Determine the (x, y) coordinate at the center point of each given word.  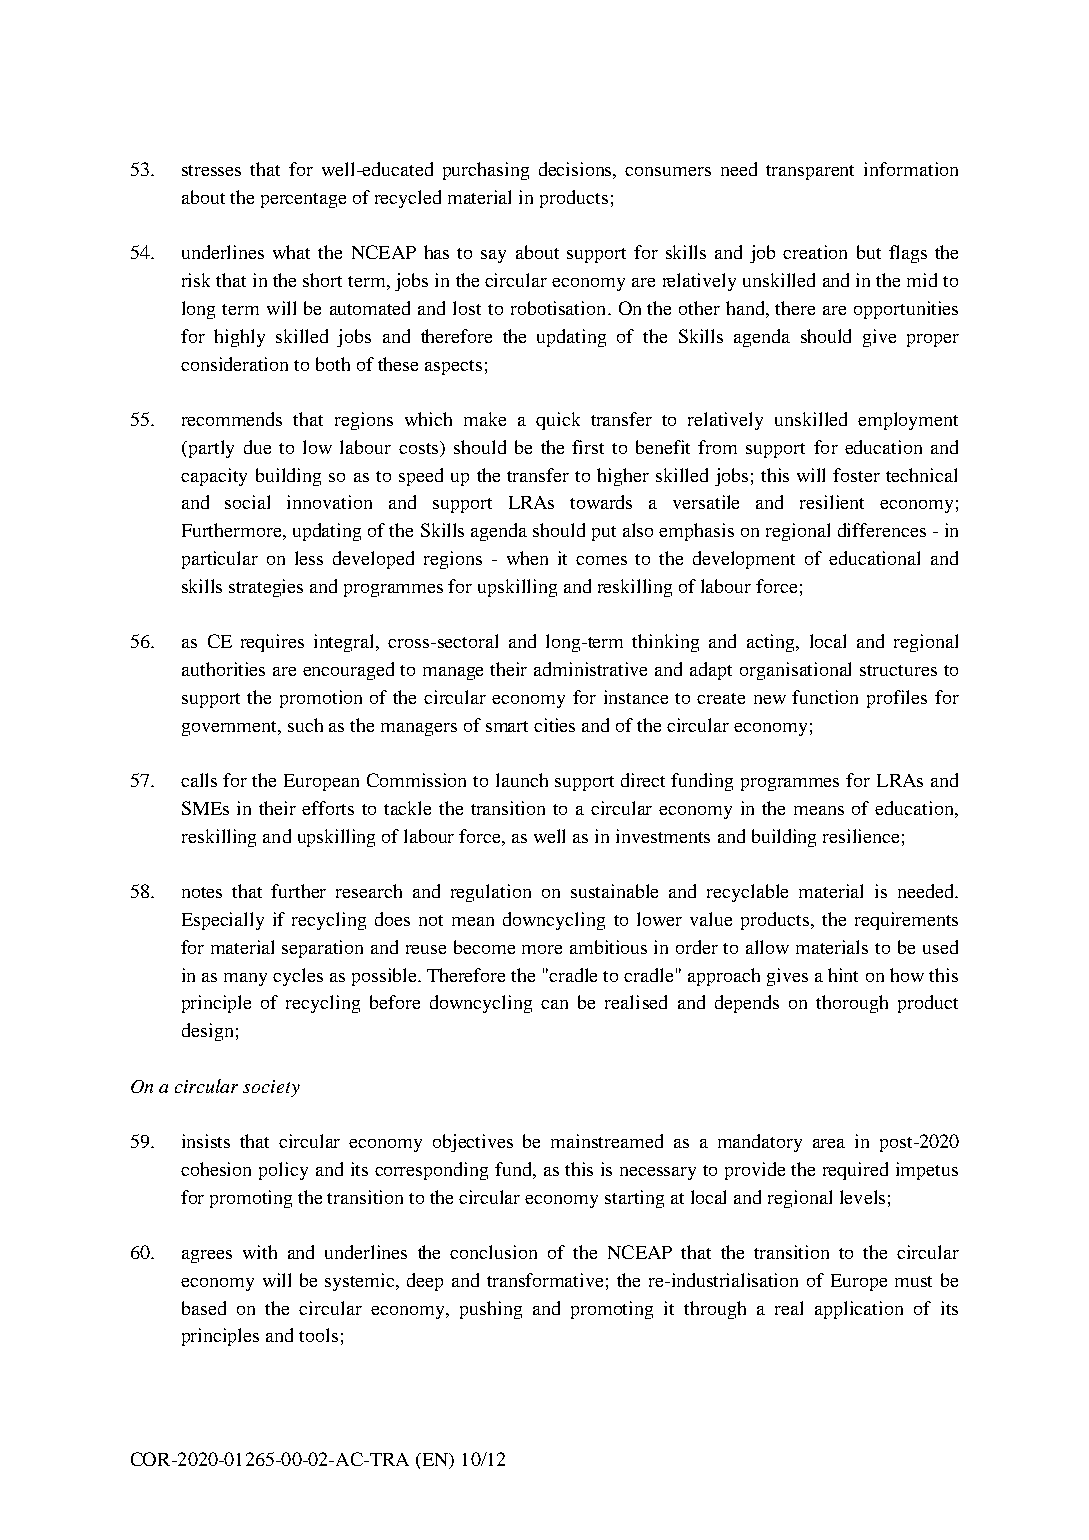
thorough (852, 1004)
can (554, 1004)
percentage (303, 200)
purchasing (486, 171)
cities (554, 725)
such (305, 725)
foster (856, 475)
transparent (810, 172)
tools (318, 1335)
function (825, 697)
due (257, 447)
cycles (298, 977)
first (588, 447)
